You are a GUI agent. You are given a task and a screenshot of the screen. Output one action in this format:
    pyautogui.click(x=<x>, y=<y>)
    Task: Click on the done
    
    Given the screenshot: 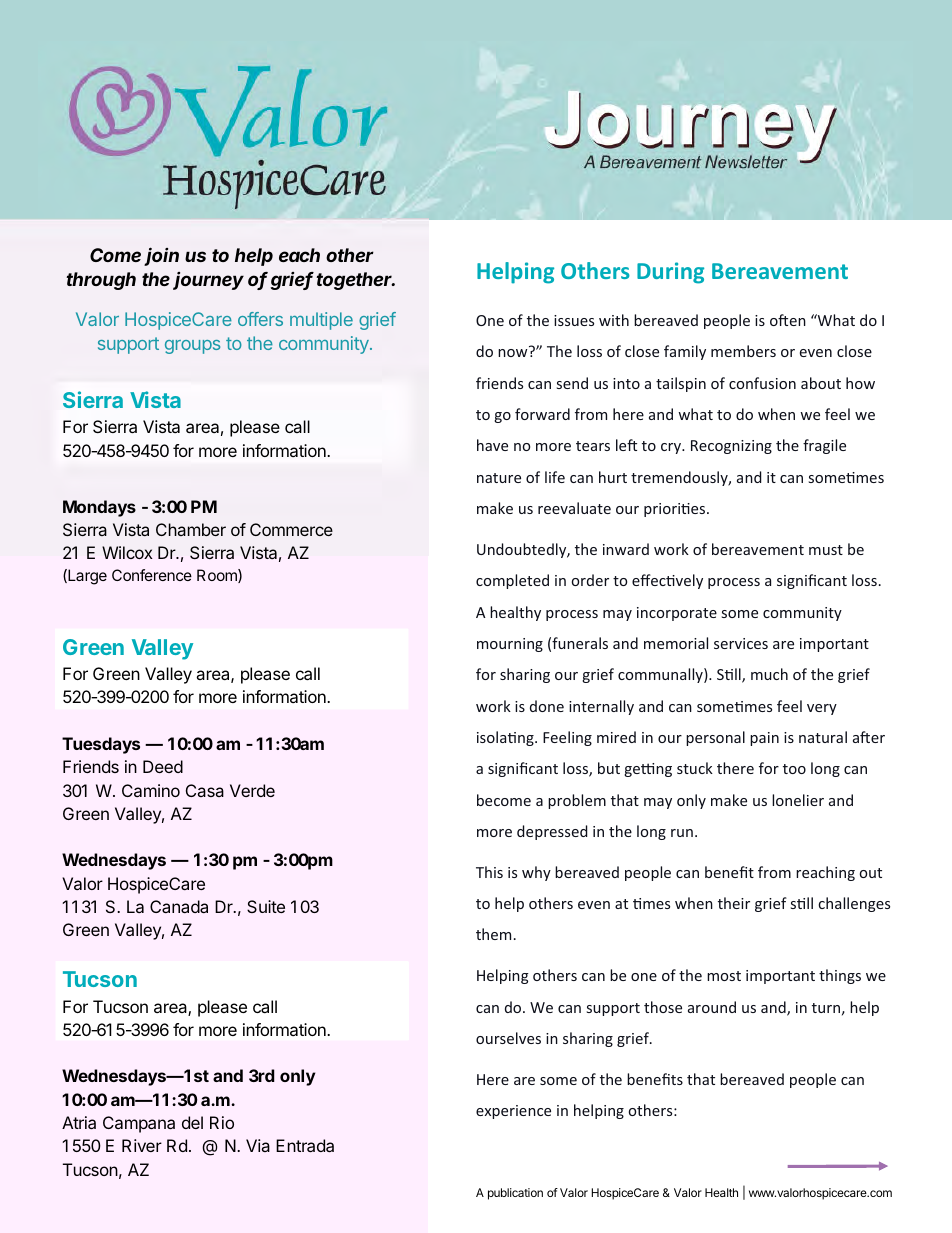 What is the action you would take?
    pyautogui.click(x=547, y=706)
